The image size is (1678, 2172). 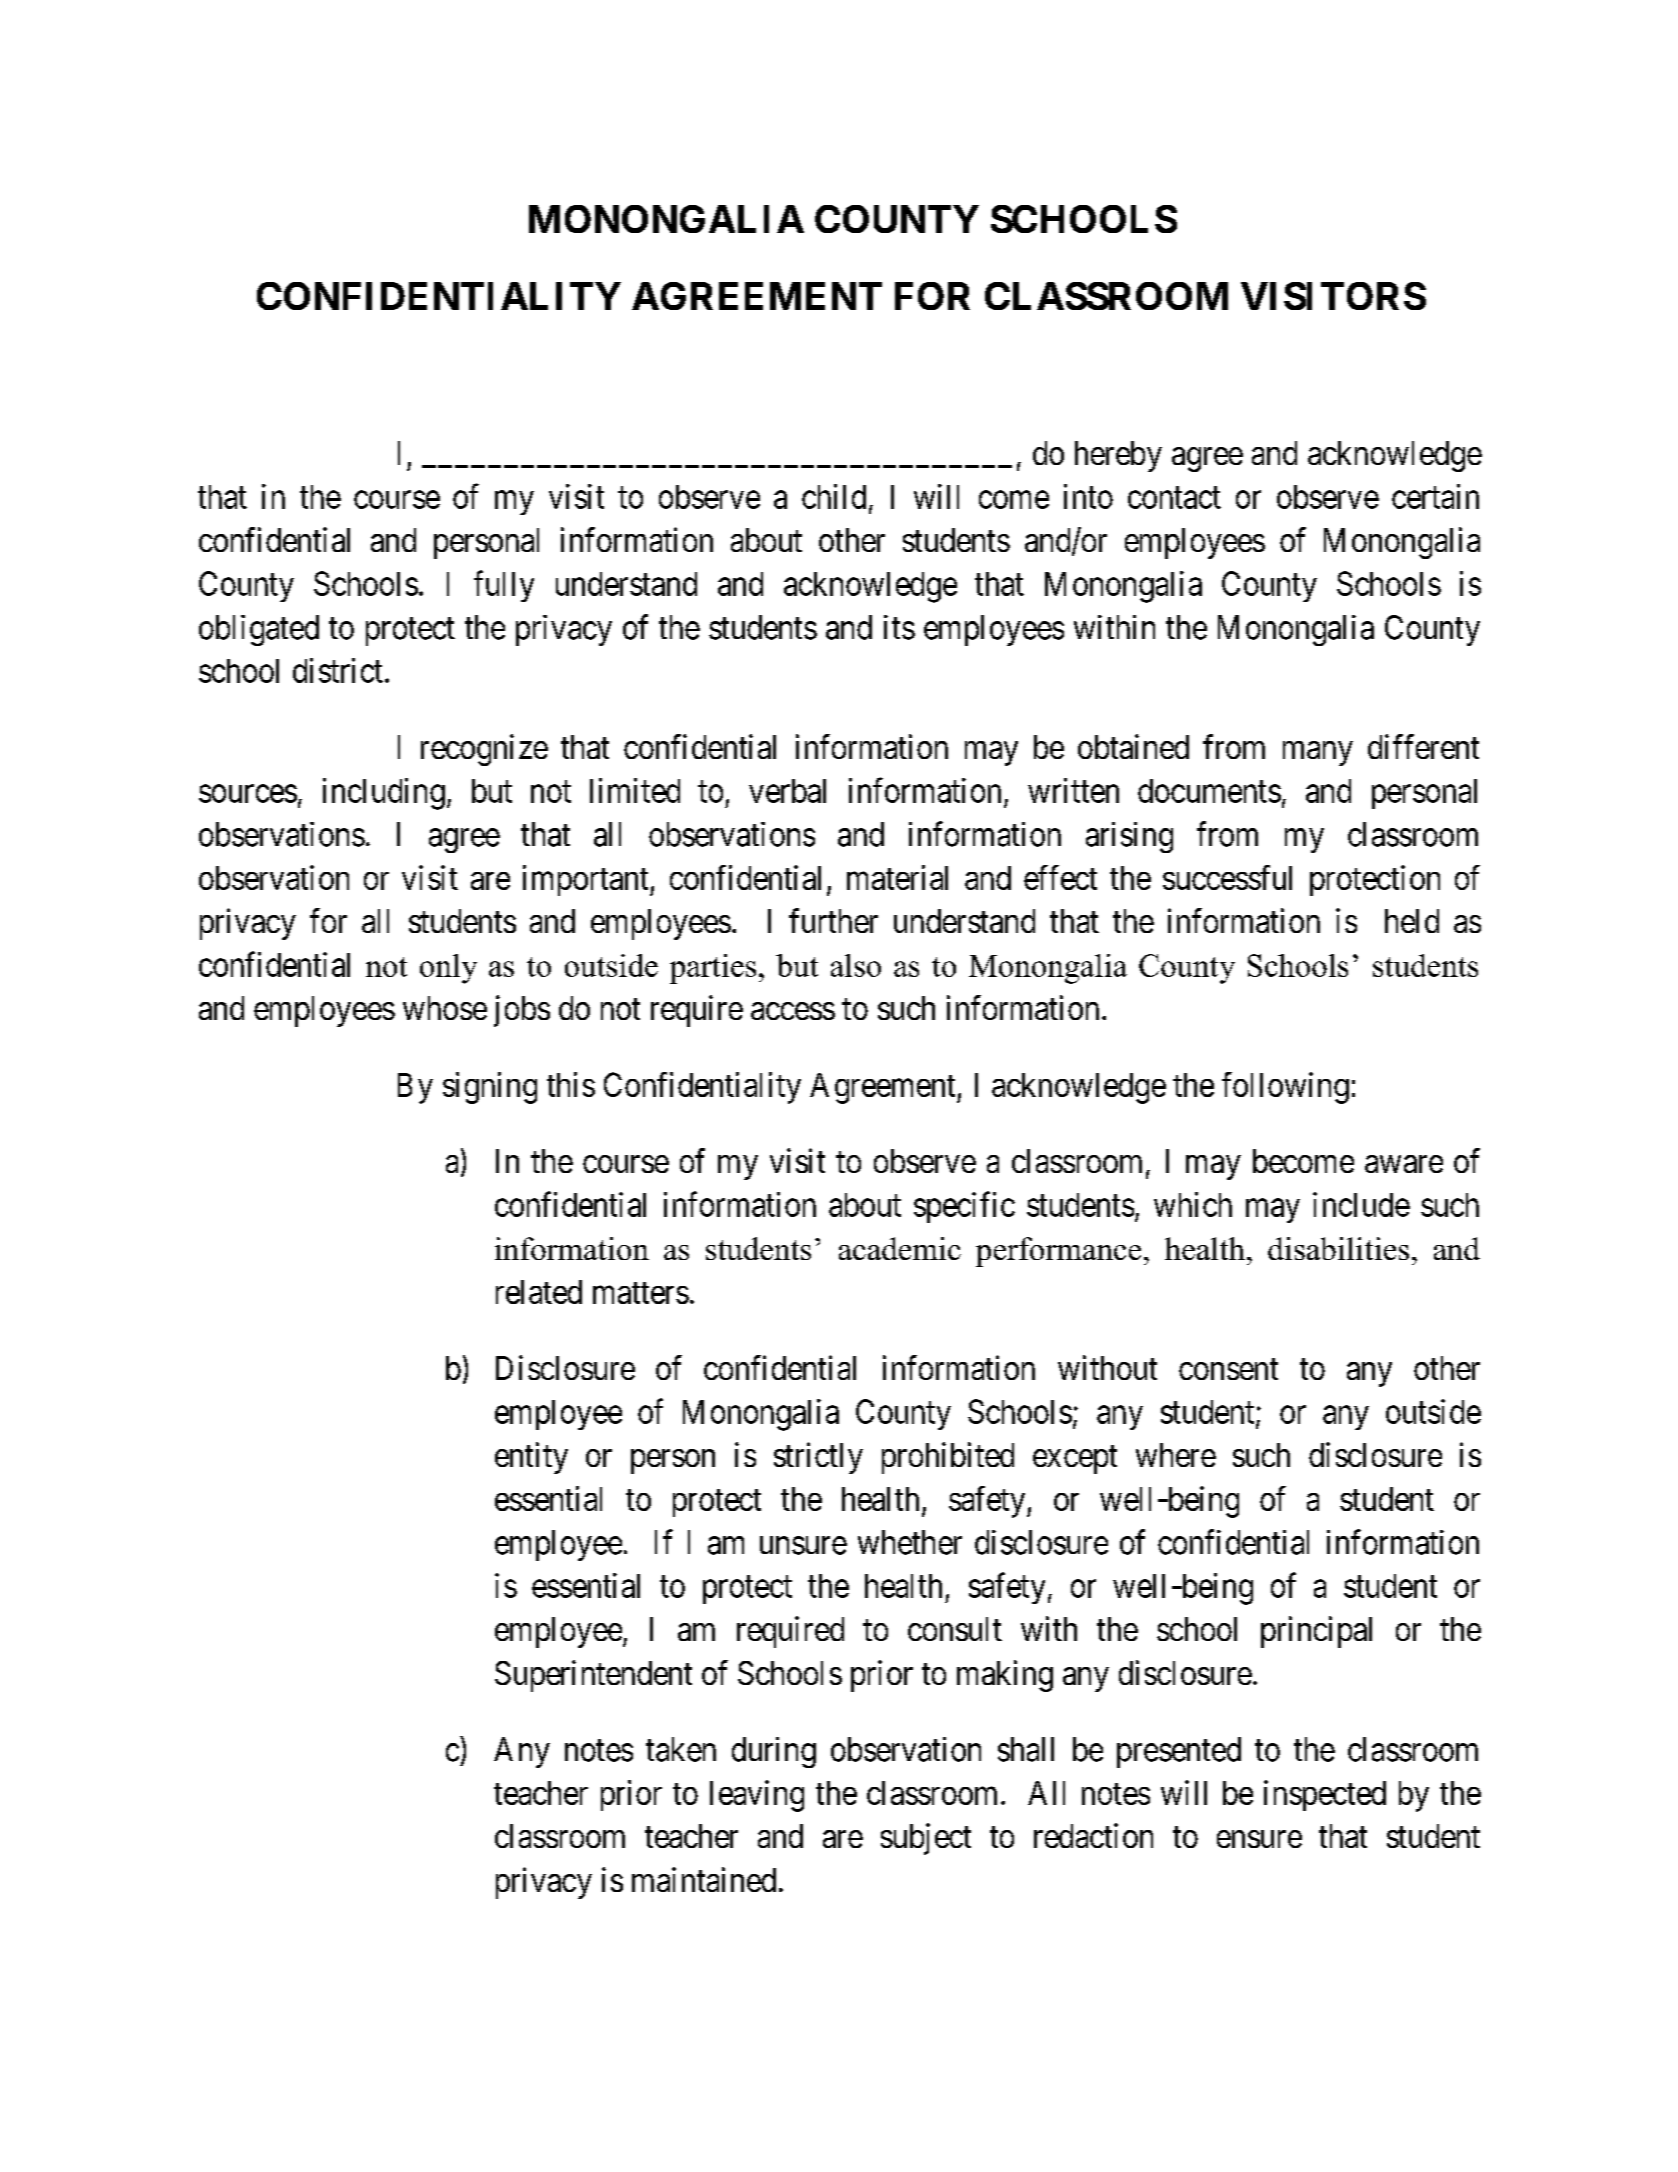 I want to click on only, so click(x=448, y=969).
